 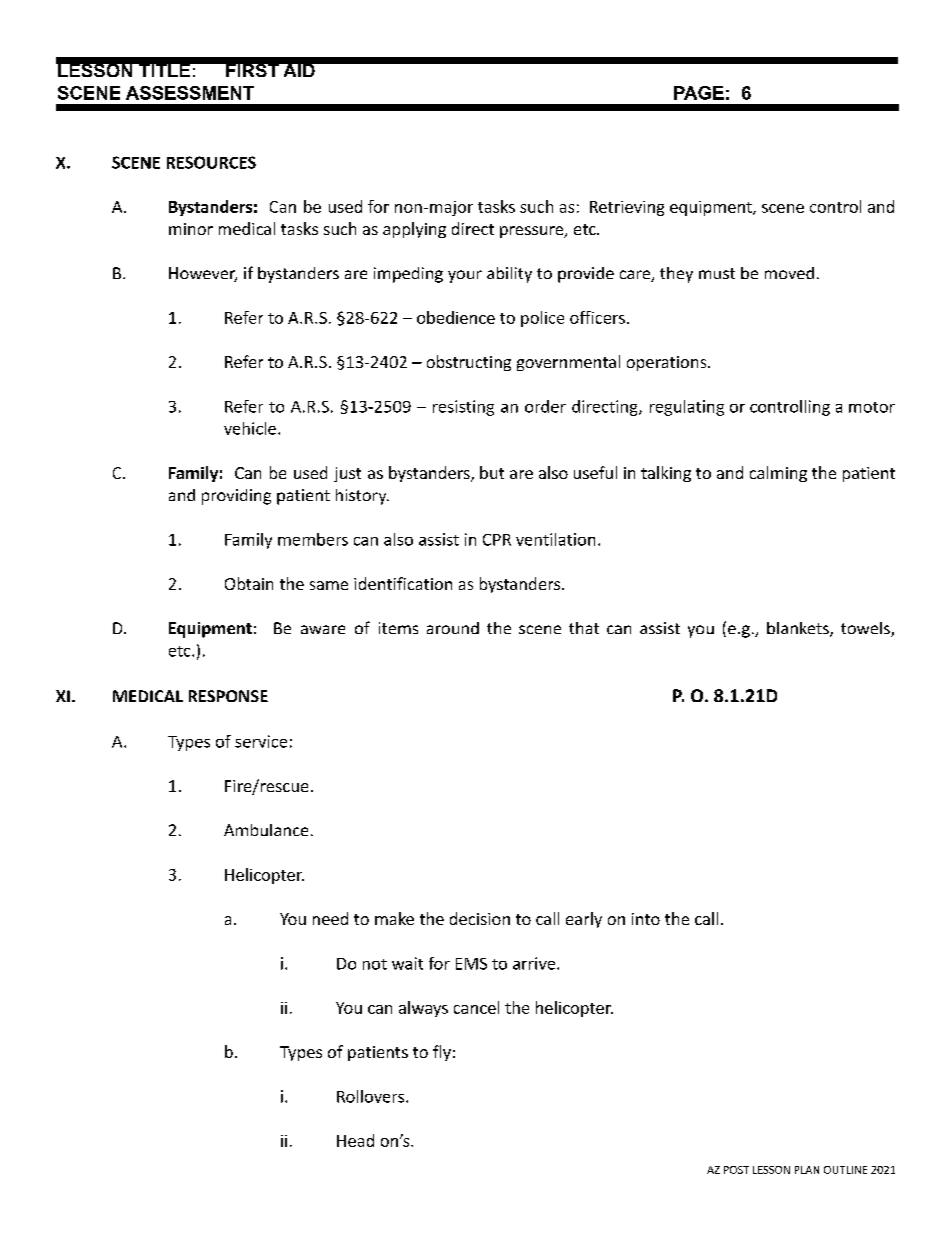 What do you see at coordinates (211, 162) in the screenshot?
I see `RESOURCES` at bounding box center [211, 162].
